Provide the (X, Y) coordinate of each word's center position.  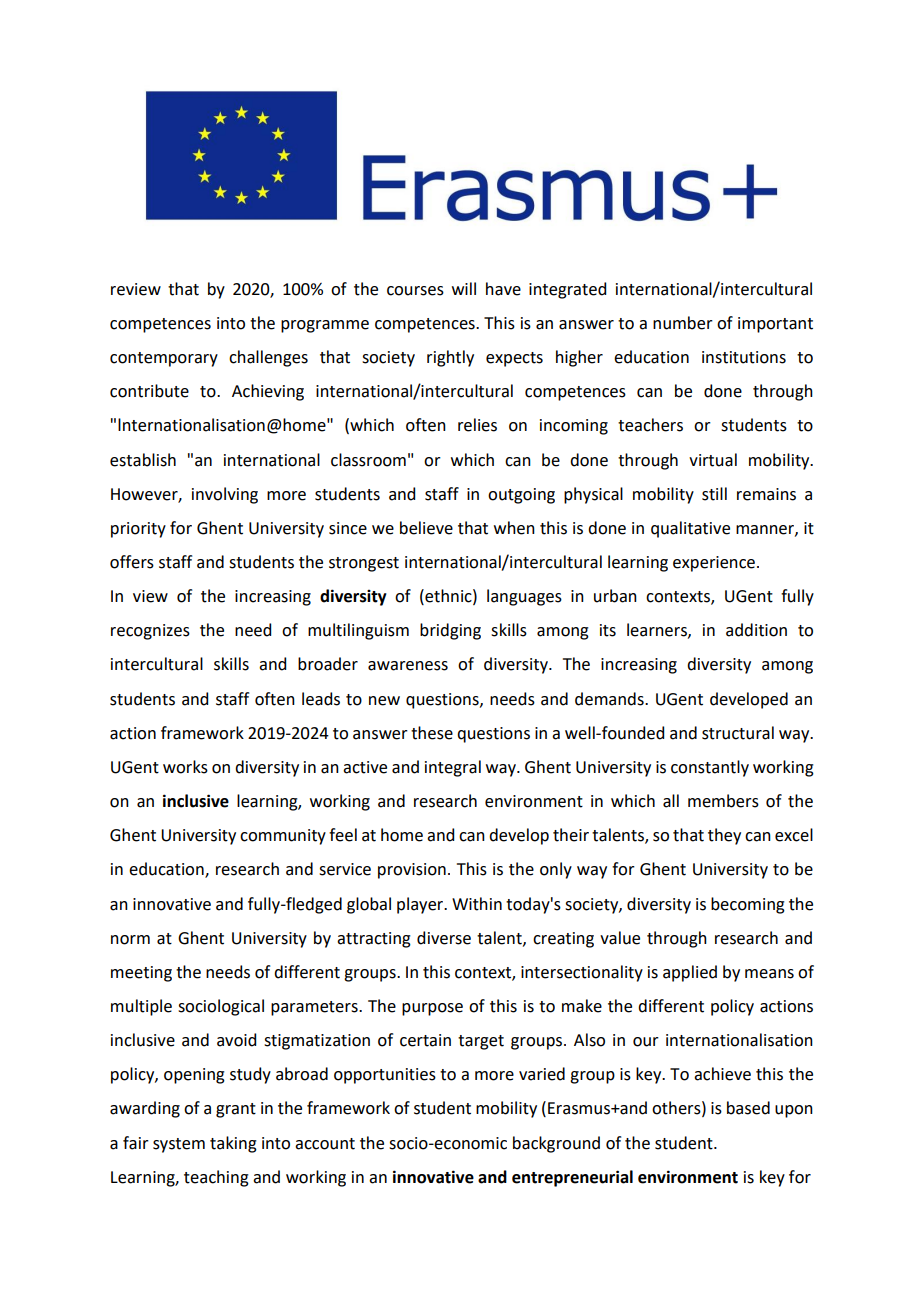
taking (233, 1144)
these (432, 733)
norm (130, 940)
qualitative (690, 529)
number (683, 323)
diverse (444, 938)
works (185, 767)
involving (225, 495)
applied (690, 973)
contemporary (164, 359)
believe (426, 528)
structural (738, 733)
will (464, 288)
